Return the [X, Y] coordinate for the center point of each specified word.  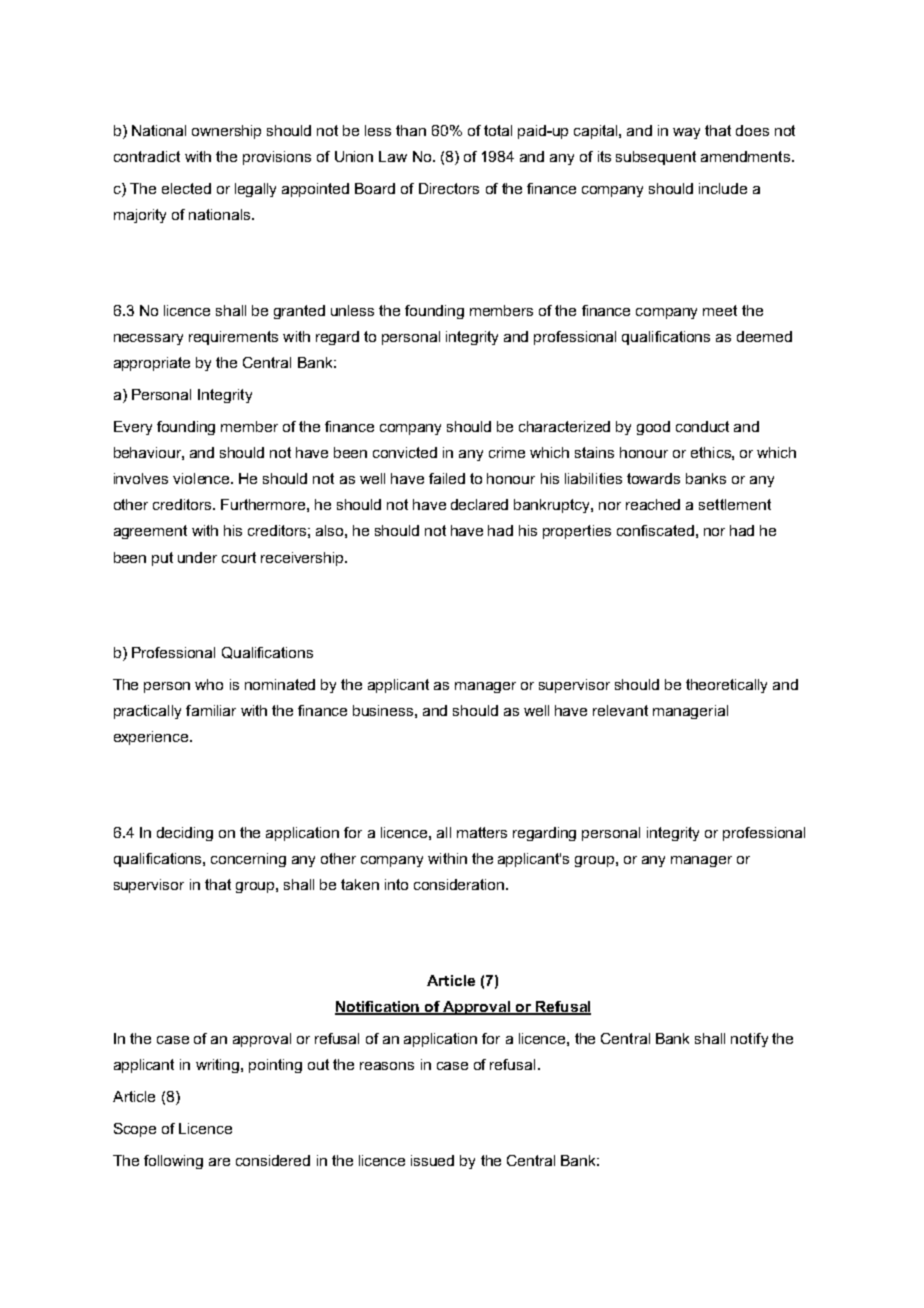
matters [482, 832]
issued [432, 1160]
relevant [620, 710]
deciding [185, 834]
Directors [449, 188]
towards [653, 478]
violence [202, 478]
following [173, 1162]
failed [447, 478]
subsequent [656, 158]
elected [186, 188]
